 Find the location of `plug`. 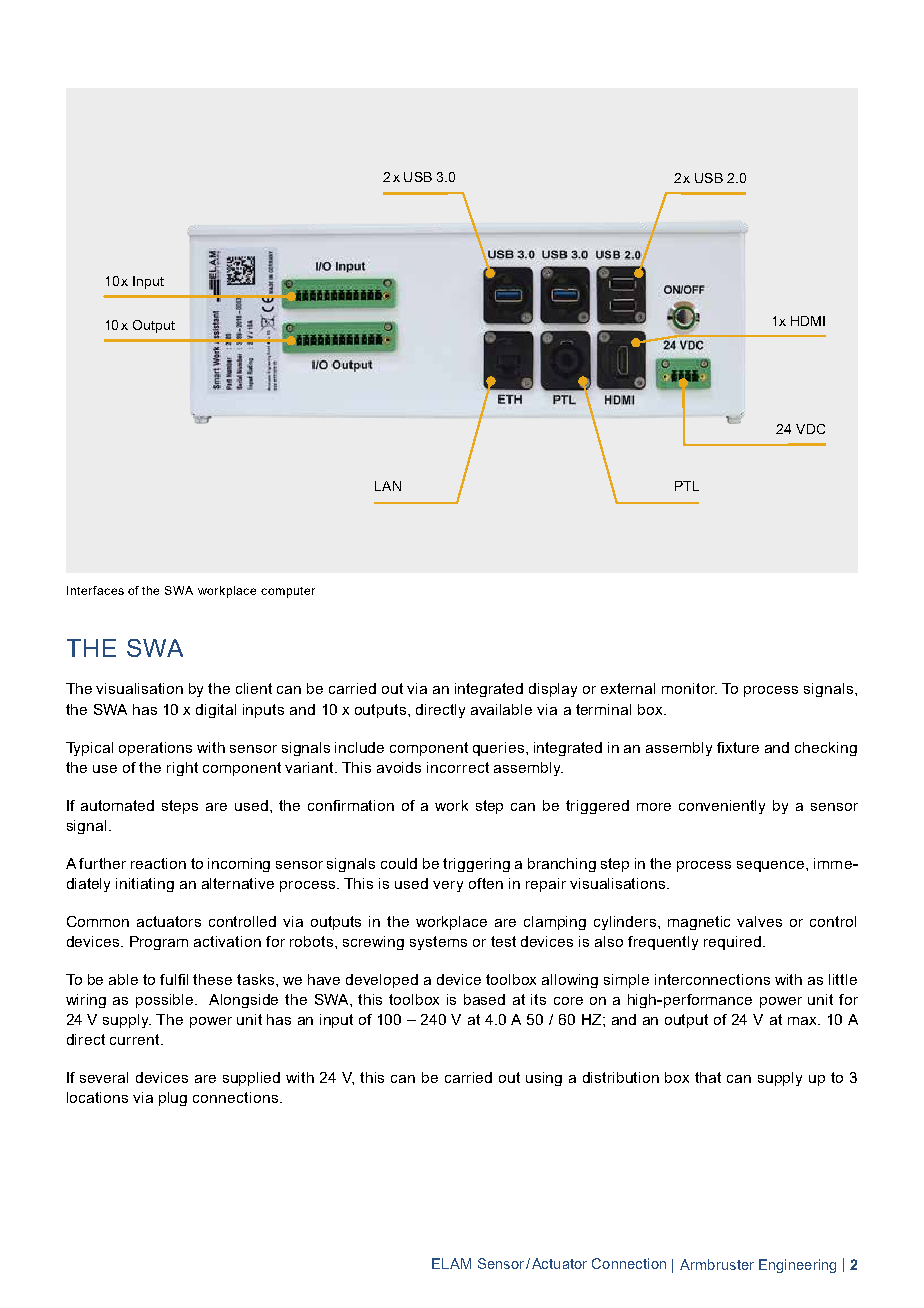

plug is located at coordinates (173, 1099).
